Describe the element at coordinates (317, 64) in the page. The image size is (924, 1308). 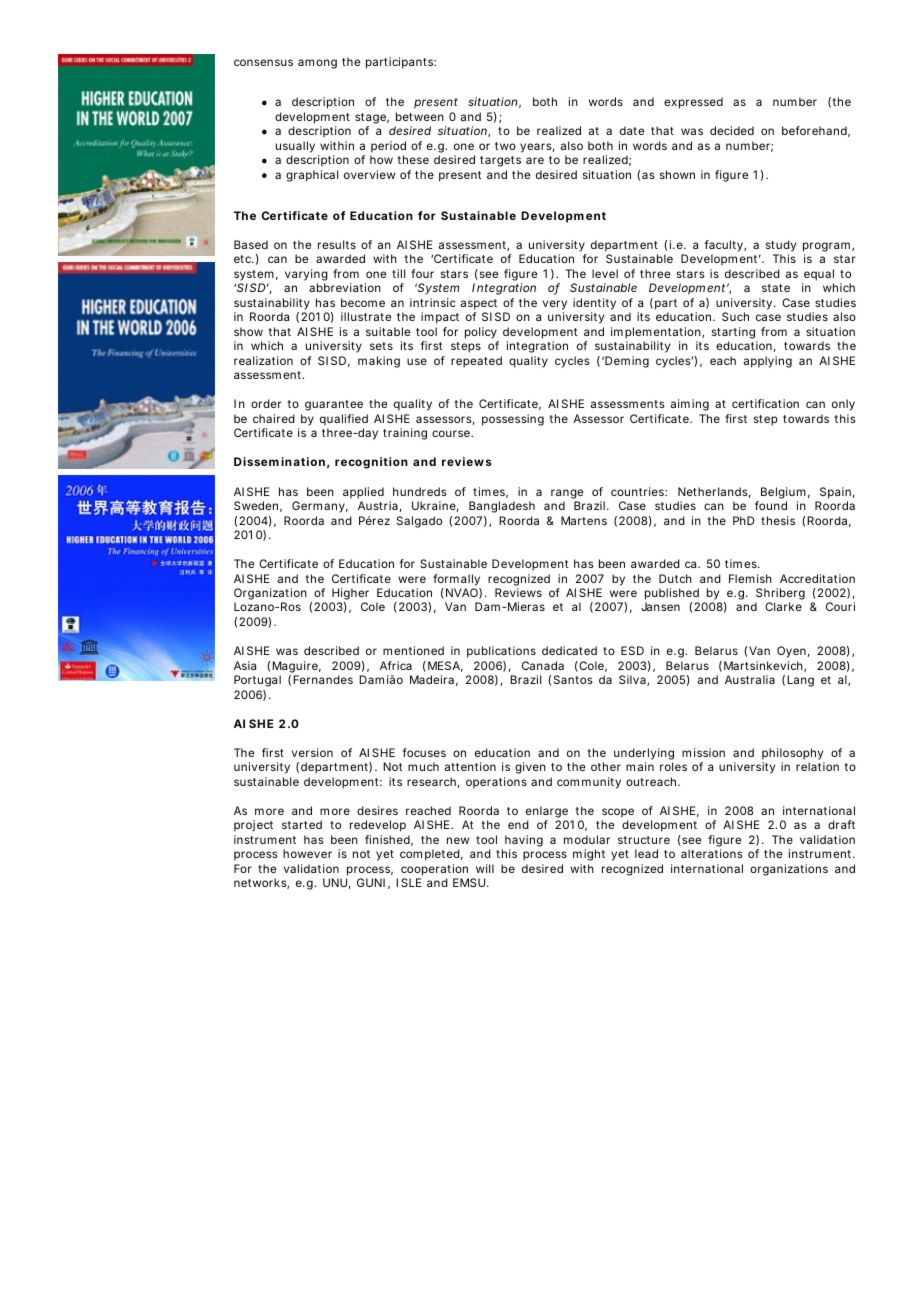
I see `among` at that location.
